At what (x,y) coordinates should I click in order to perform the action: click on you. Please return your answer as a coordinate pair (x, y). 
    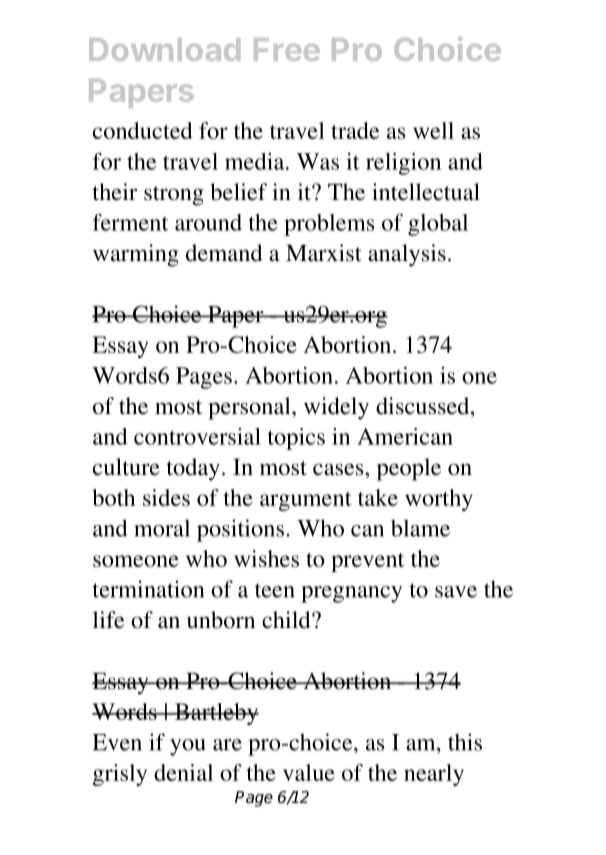
    Looking at the image, I should click on (188, 747).
